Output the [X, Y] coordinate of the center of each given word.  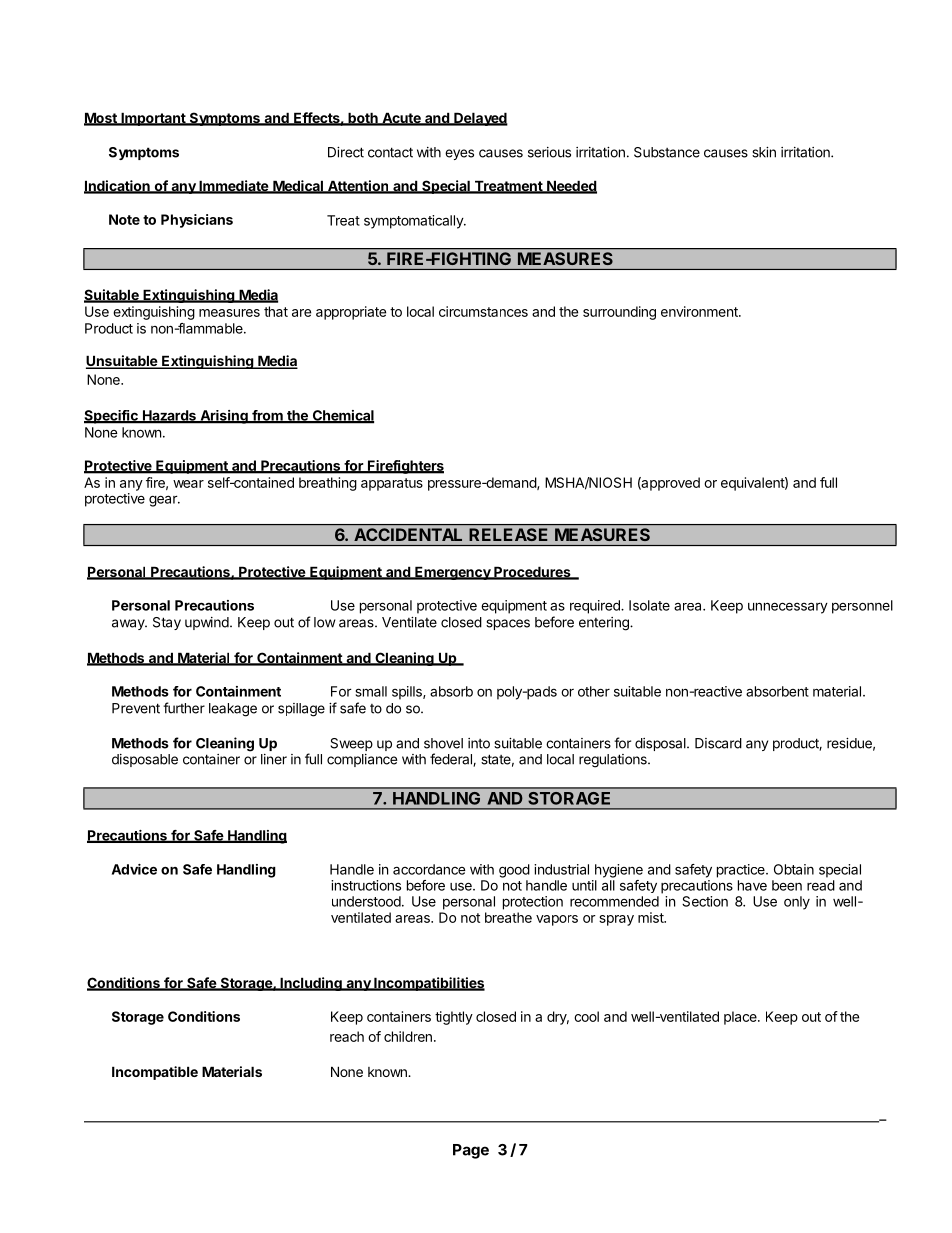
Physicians [197, 221]
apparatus [392, 484]
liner [274, 759]
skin [764, 152]
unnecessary [788, 608]
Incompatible [155, 1073]
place [741, 1018]
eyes [459, 154]
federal [452, 760]
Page [471, 1151]
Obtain [794, 869]
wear [188, 484]
